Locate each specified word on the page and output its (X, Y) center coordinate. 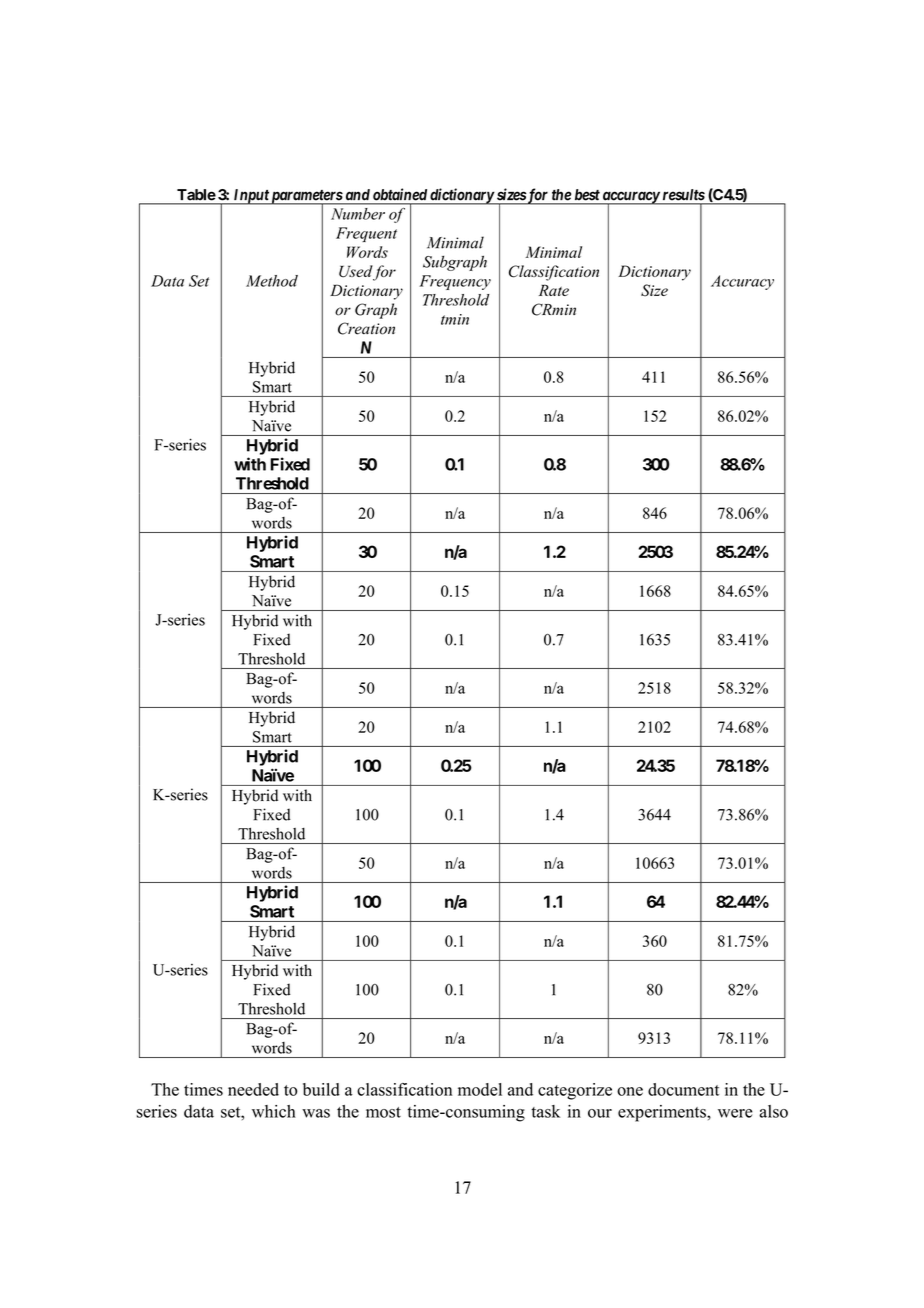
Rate (554, 290)
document (683, 1089)
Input (250, 197)
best (587, 194)
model (480, 1089)
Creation (366, 328)
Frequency (455, 282)
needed (253, 1089)
